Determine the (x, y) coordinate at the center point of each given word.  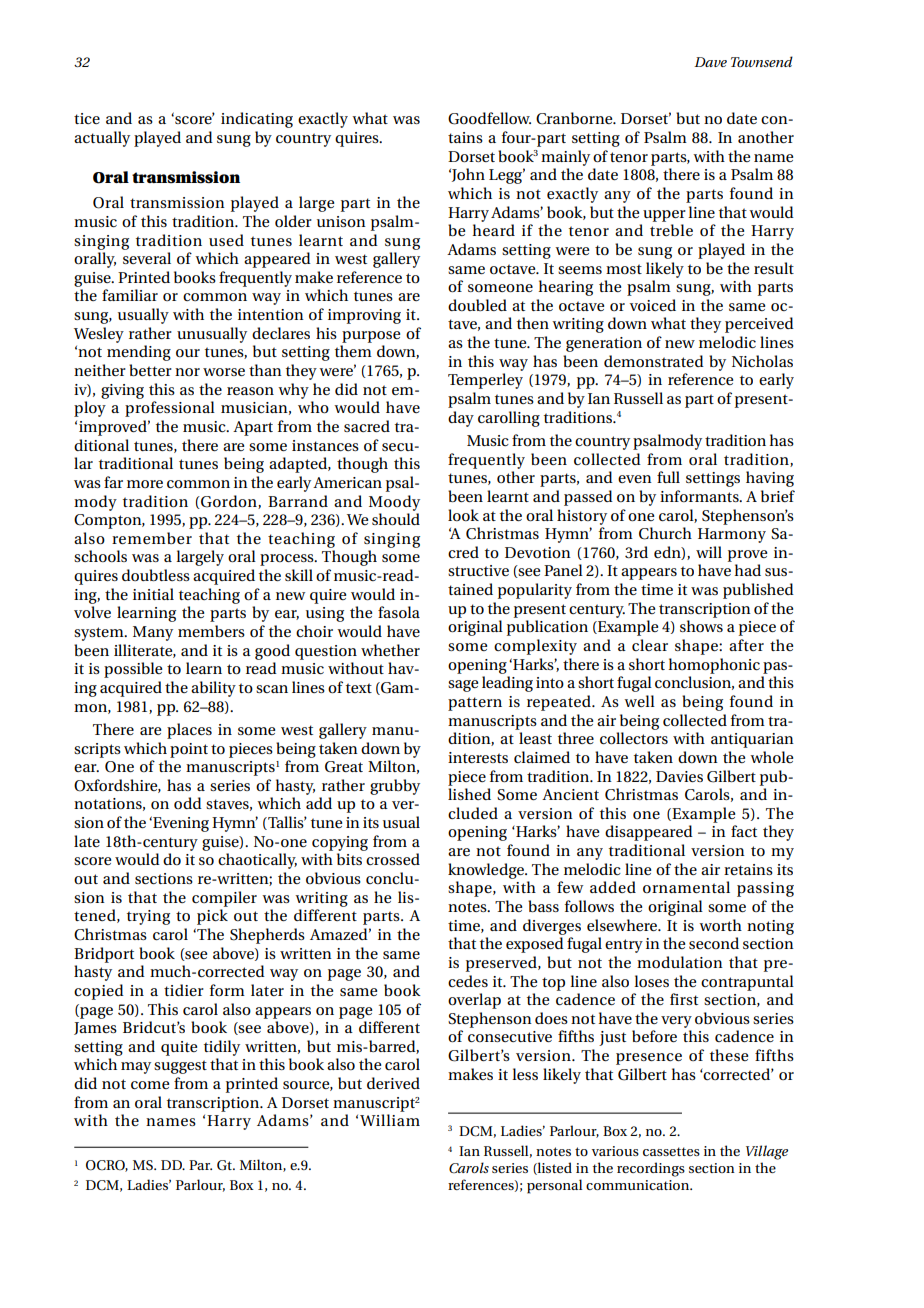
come (150, 1085)
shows (701, 626)
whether (390, 650)
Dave (710, 62)
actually (102, 139)
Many (153, 633)
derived (393, 1083)
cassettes (671, 1151)
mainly (565, 158)
